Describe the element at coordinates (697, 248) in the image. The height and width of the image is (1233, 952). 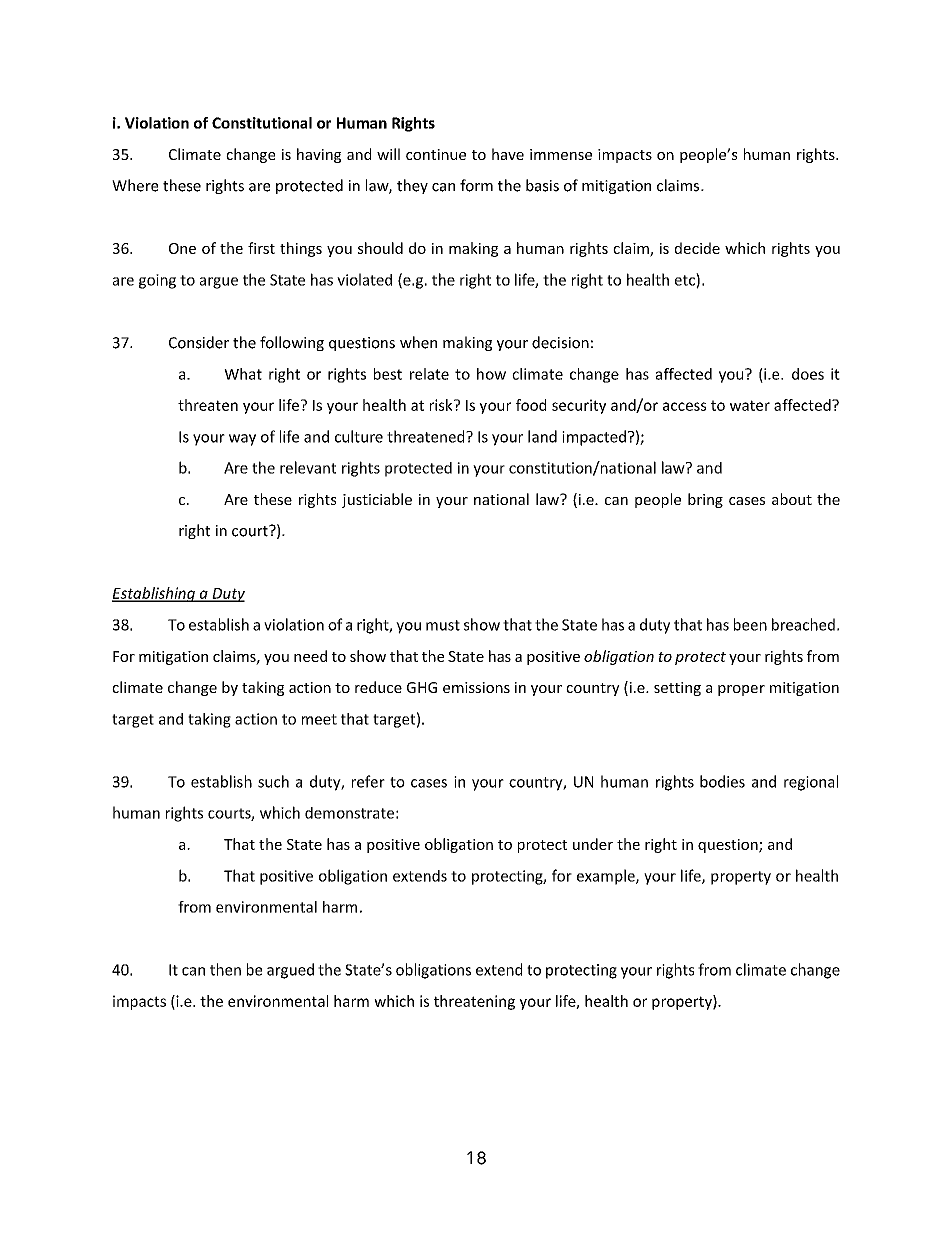
I see `decide` at that location.
